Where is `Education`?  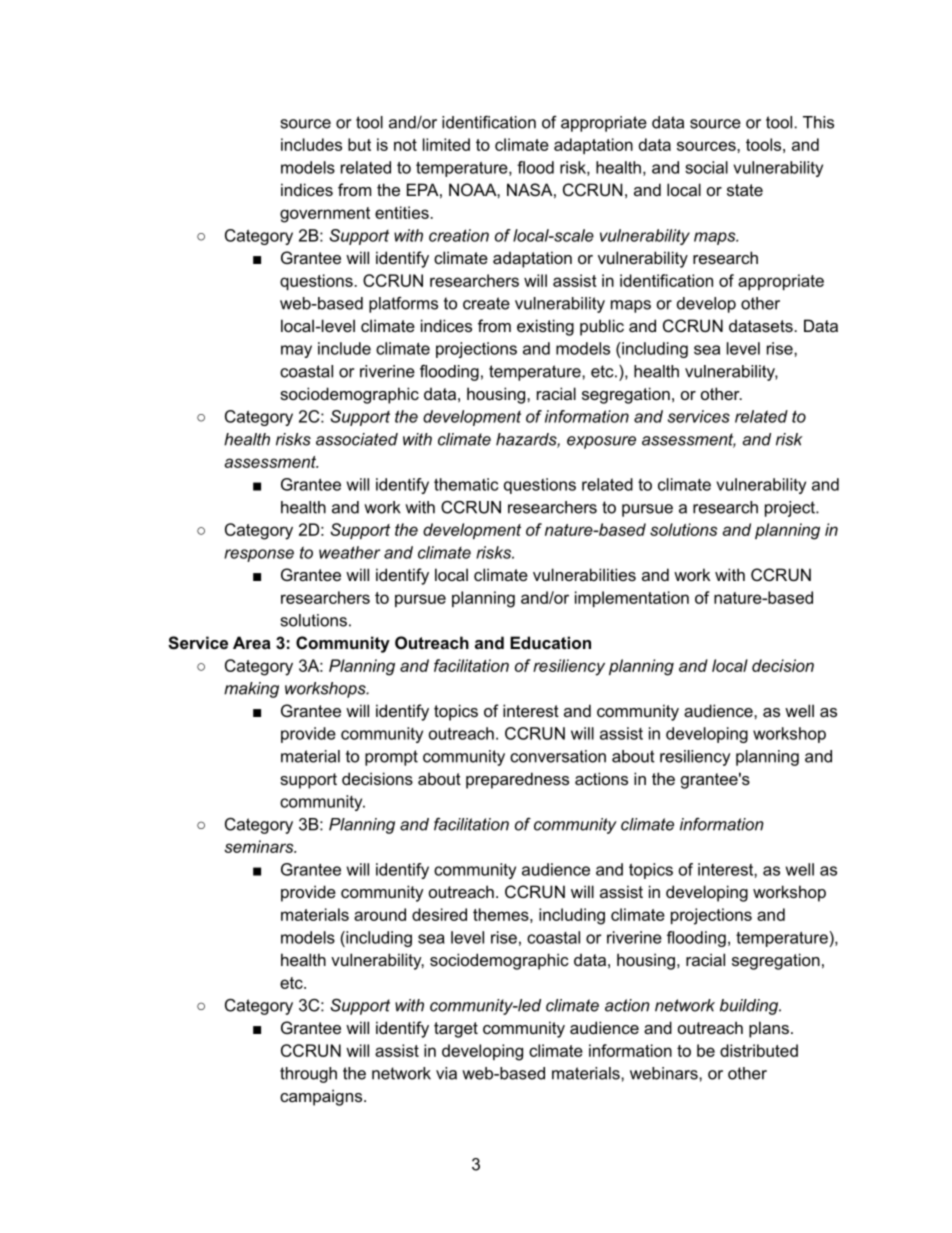
Education is located at coordinates (550, 642).
